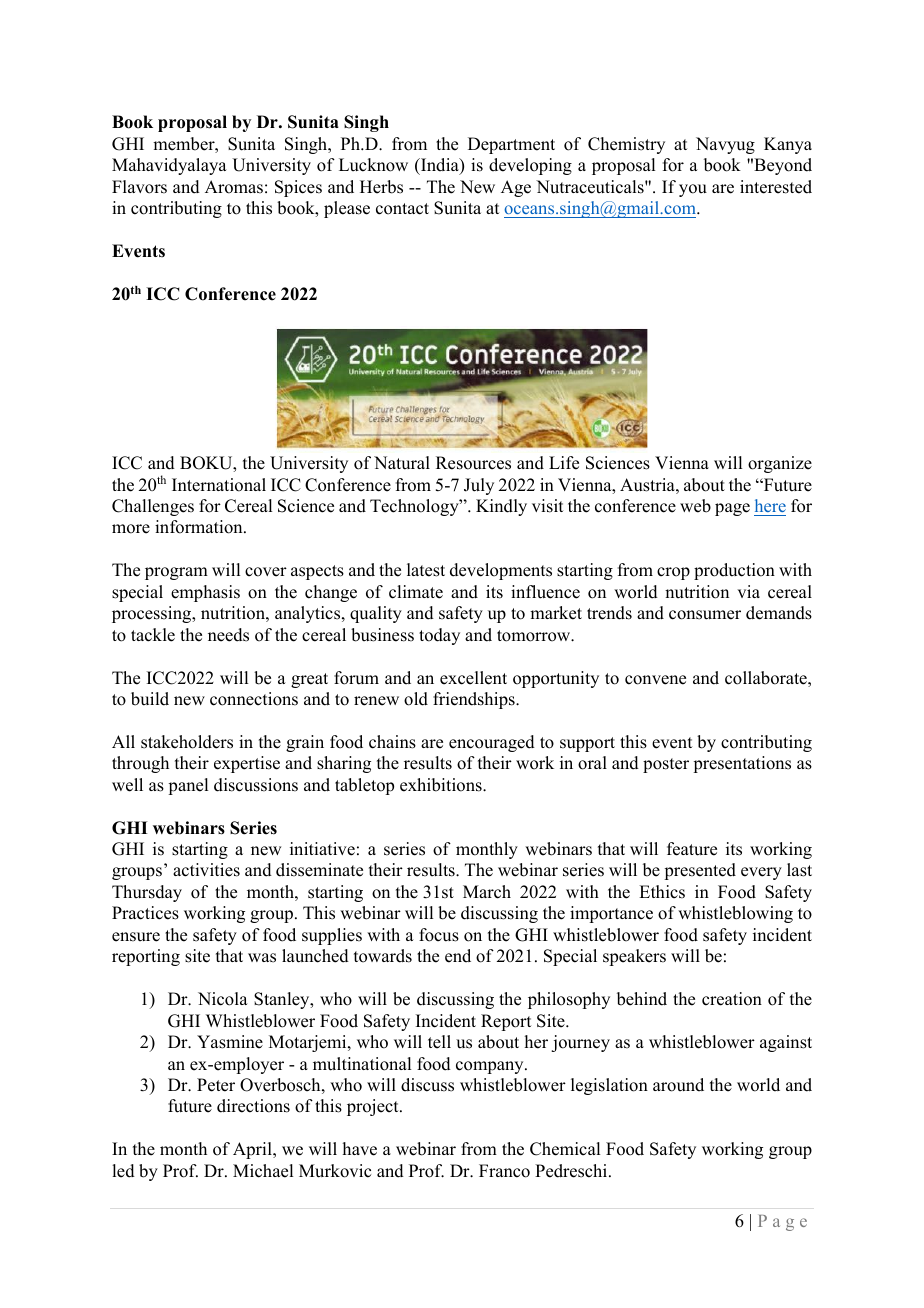 This page has height=1308, width=924. What do you see at coordinates (206, 870) in the page?
I see `activities` at bounding box center [206, 870].
